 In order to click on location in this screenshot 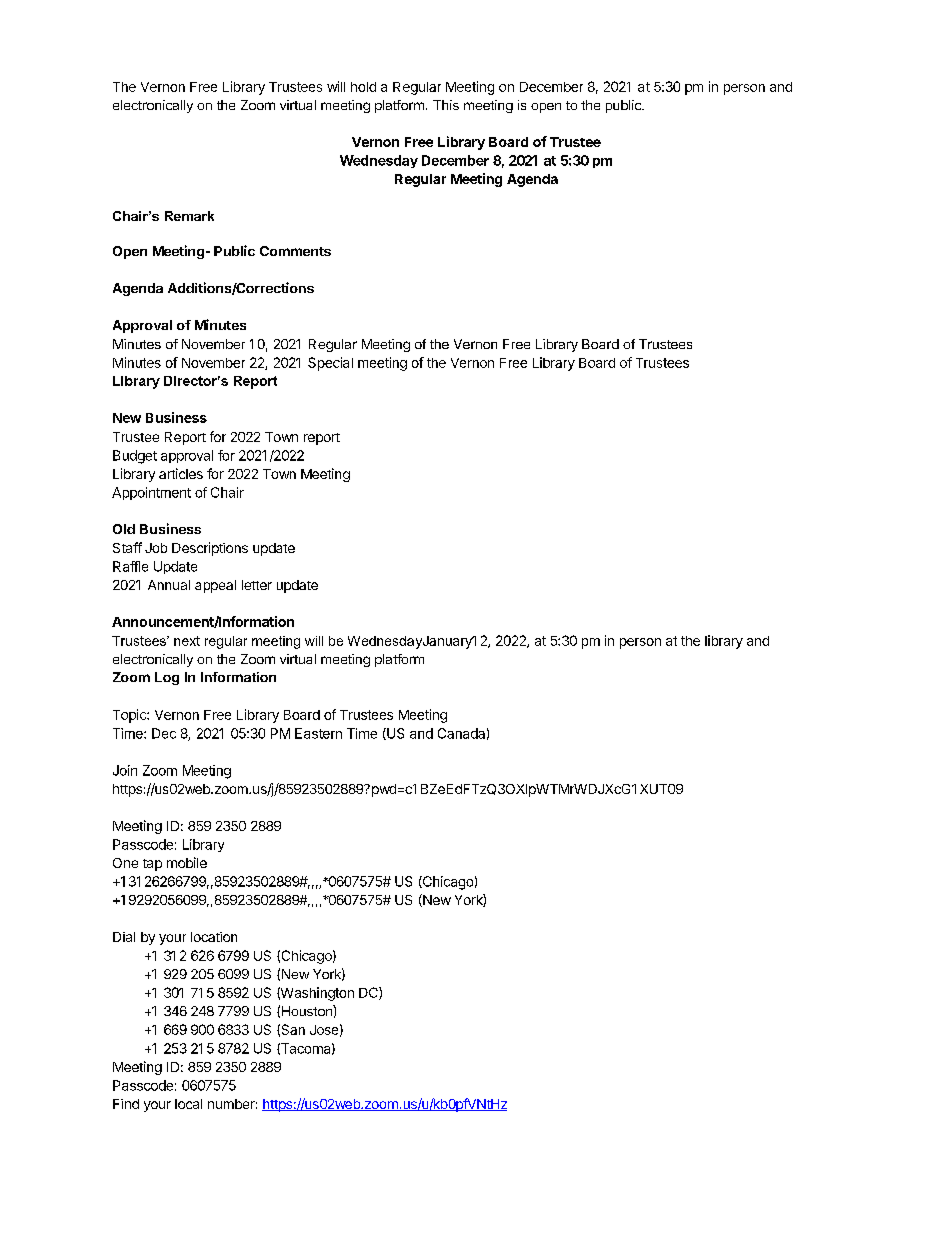, I will do `click(214, 937)`.
